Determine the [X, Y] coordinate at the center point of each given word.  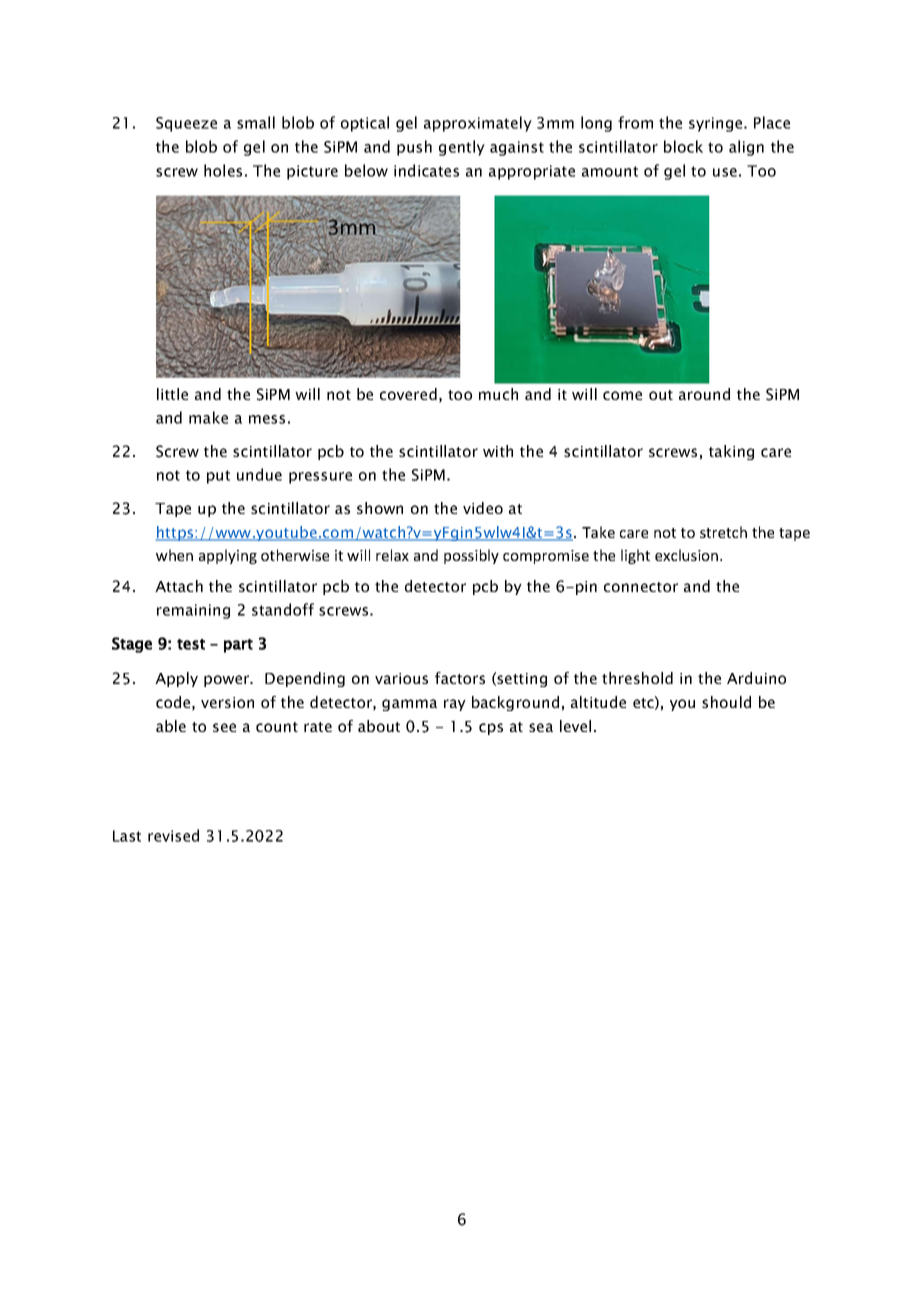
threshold [637, 678]
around [704, 394]
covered [408, 394]
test [191, 644]
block [683, 146]
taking [731, 452]
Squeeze [186, 124]
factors [460, 678]
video [483, 508]
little [172, 394]
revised [173, 835]
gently [462, 148]
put [218, 477]
